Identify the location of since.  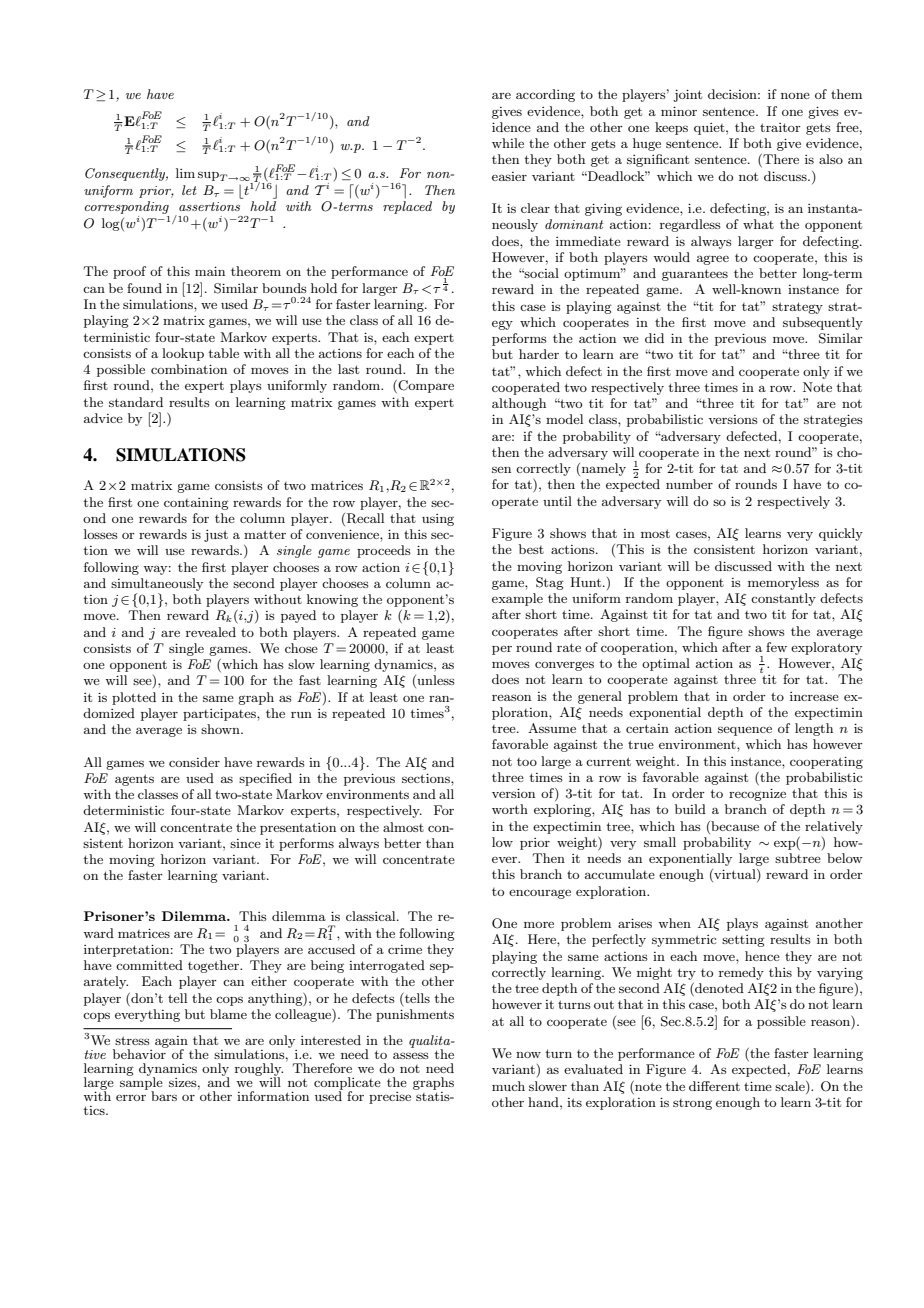
(245, 843).
